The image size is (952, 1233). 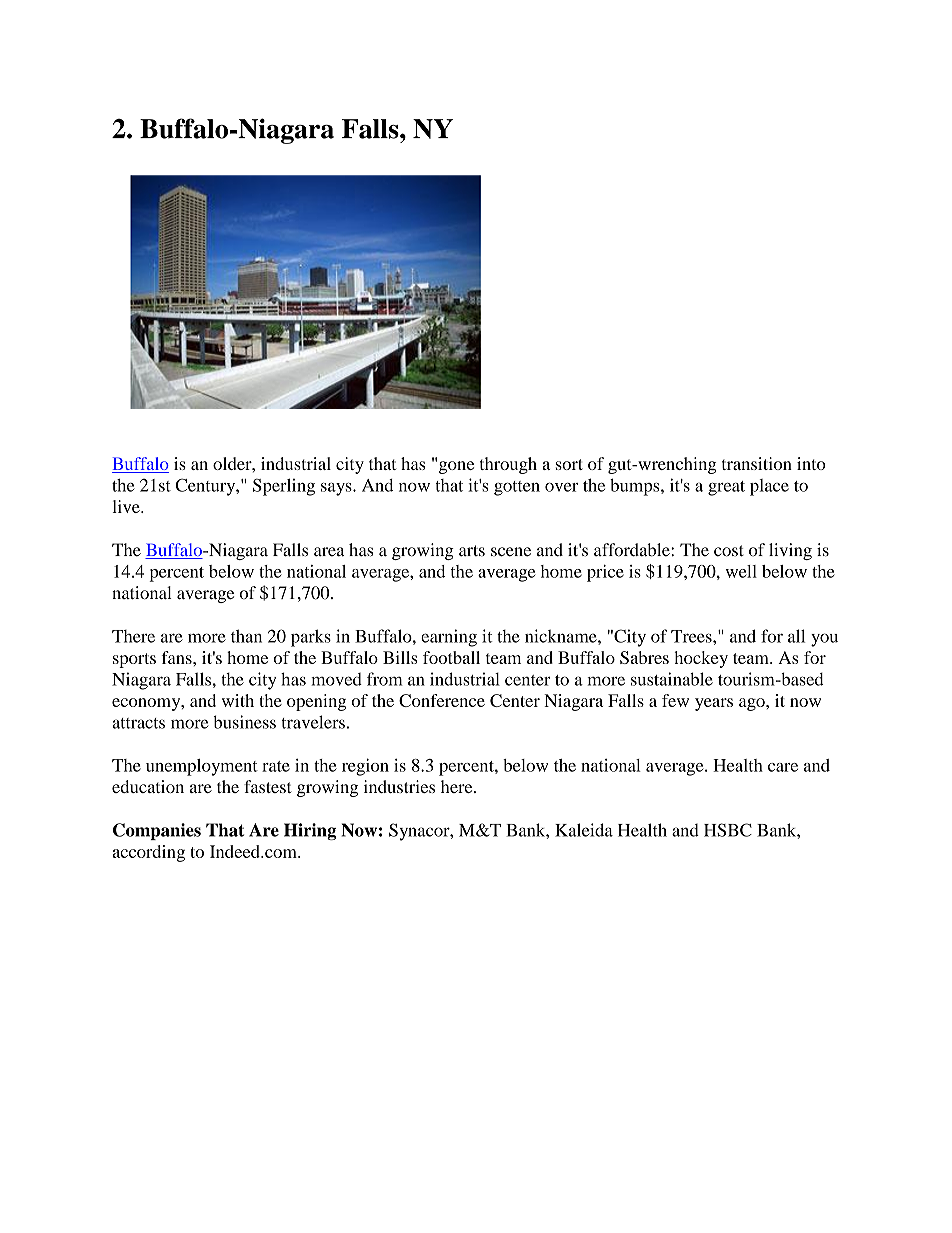 I want to click on football, so click(x=451, y=657).
